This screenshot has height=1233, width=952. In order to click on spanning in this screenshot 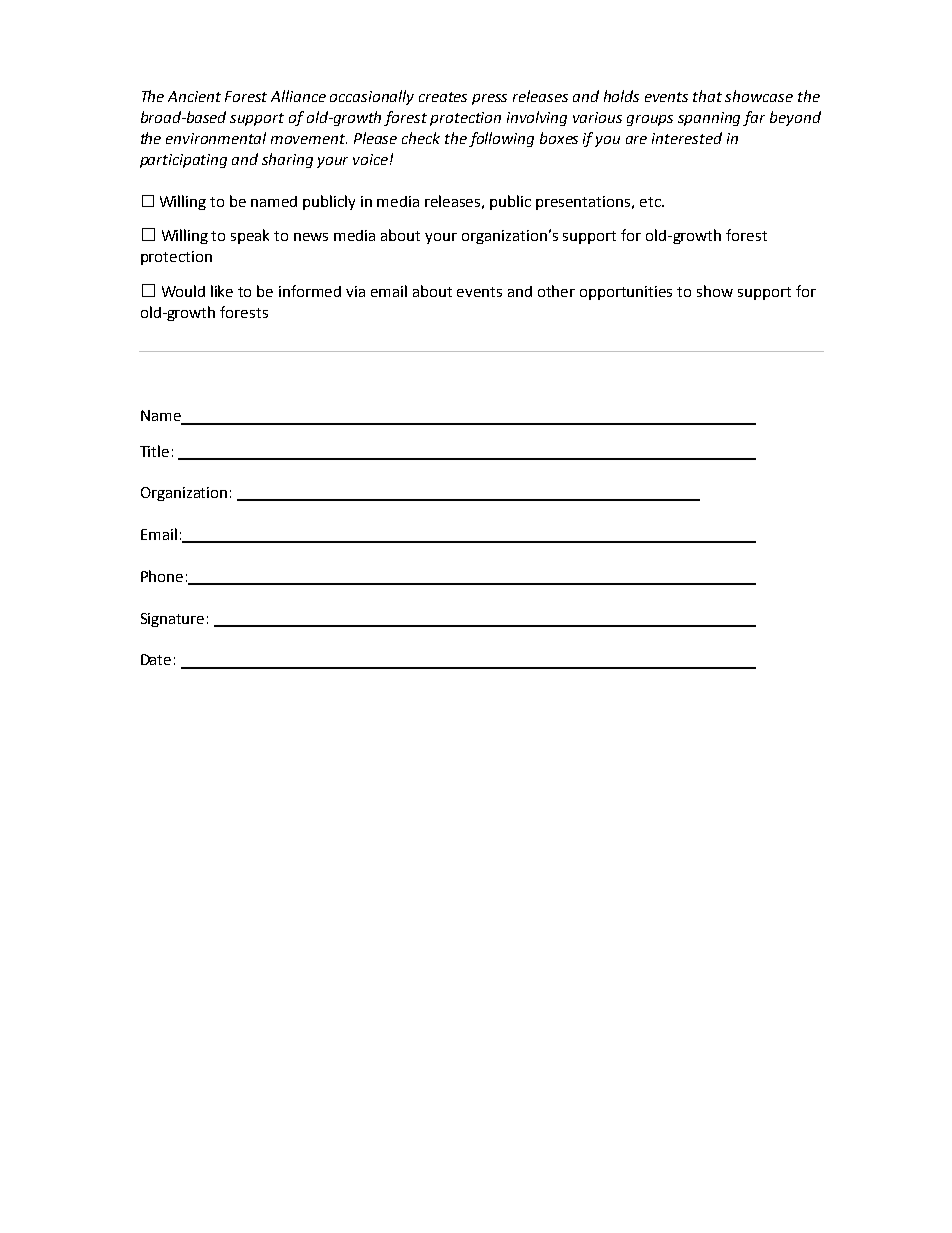, I will do `click(711, 119)`.
